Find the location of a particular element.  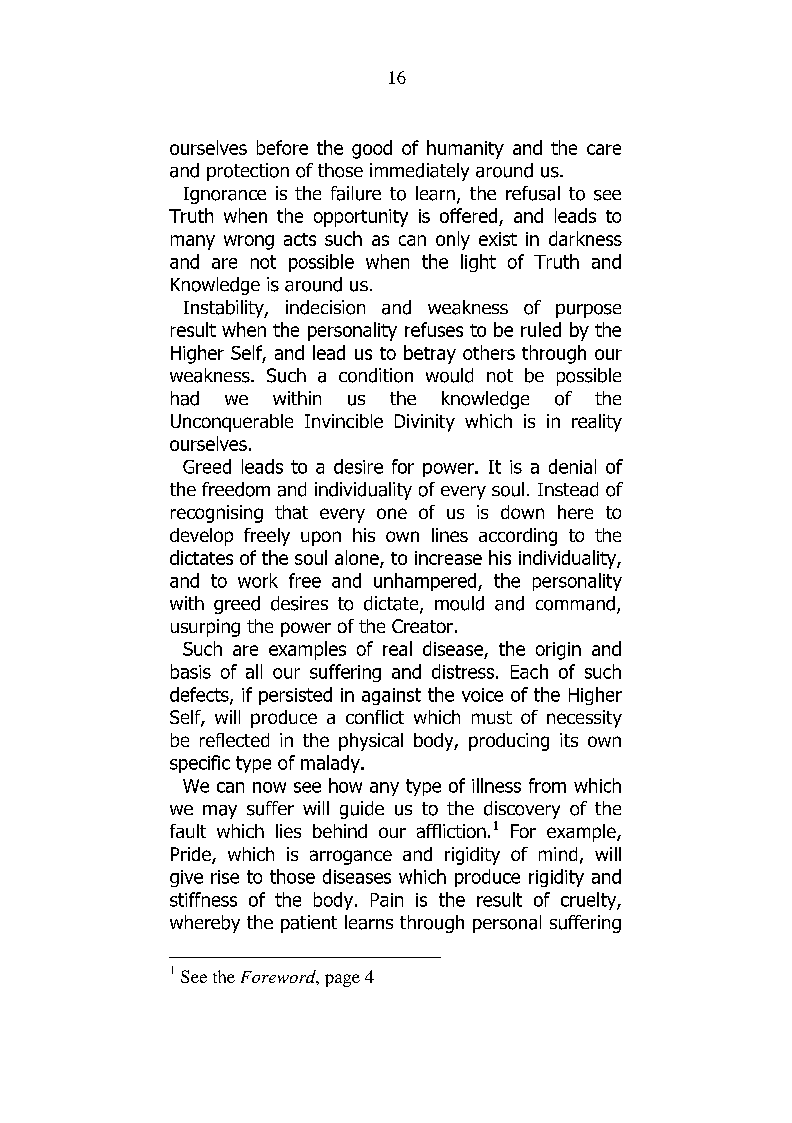

reflected is located at coordinates (234, 740).
